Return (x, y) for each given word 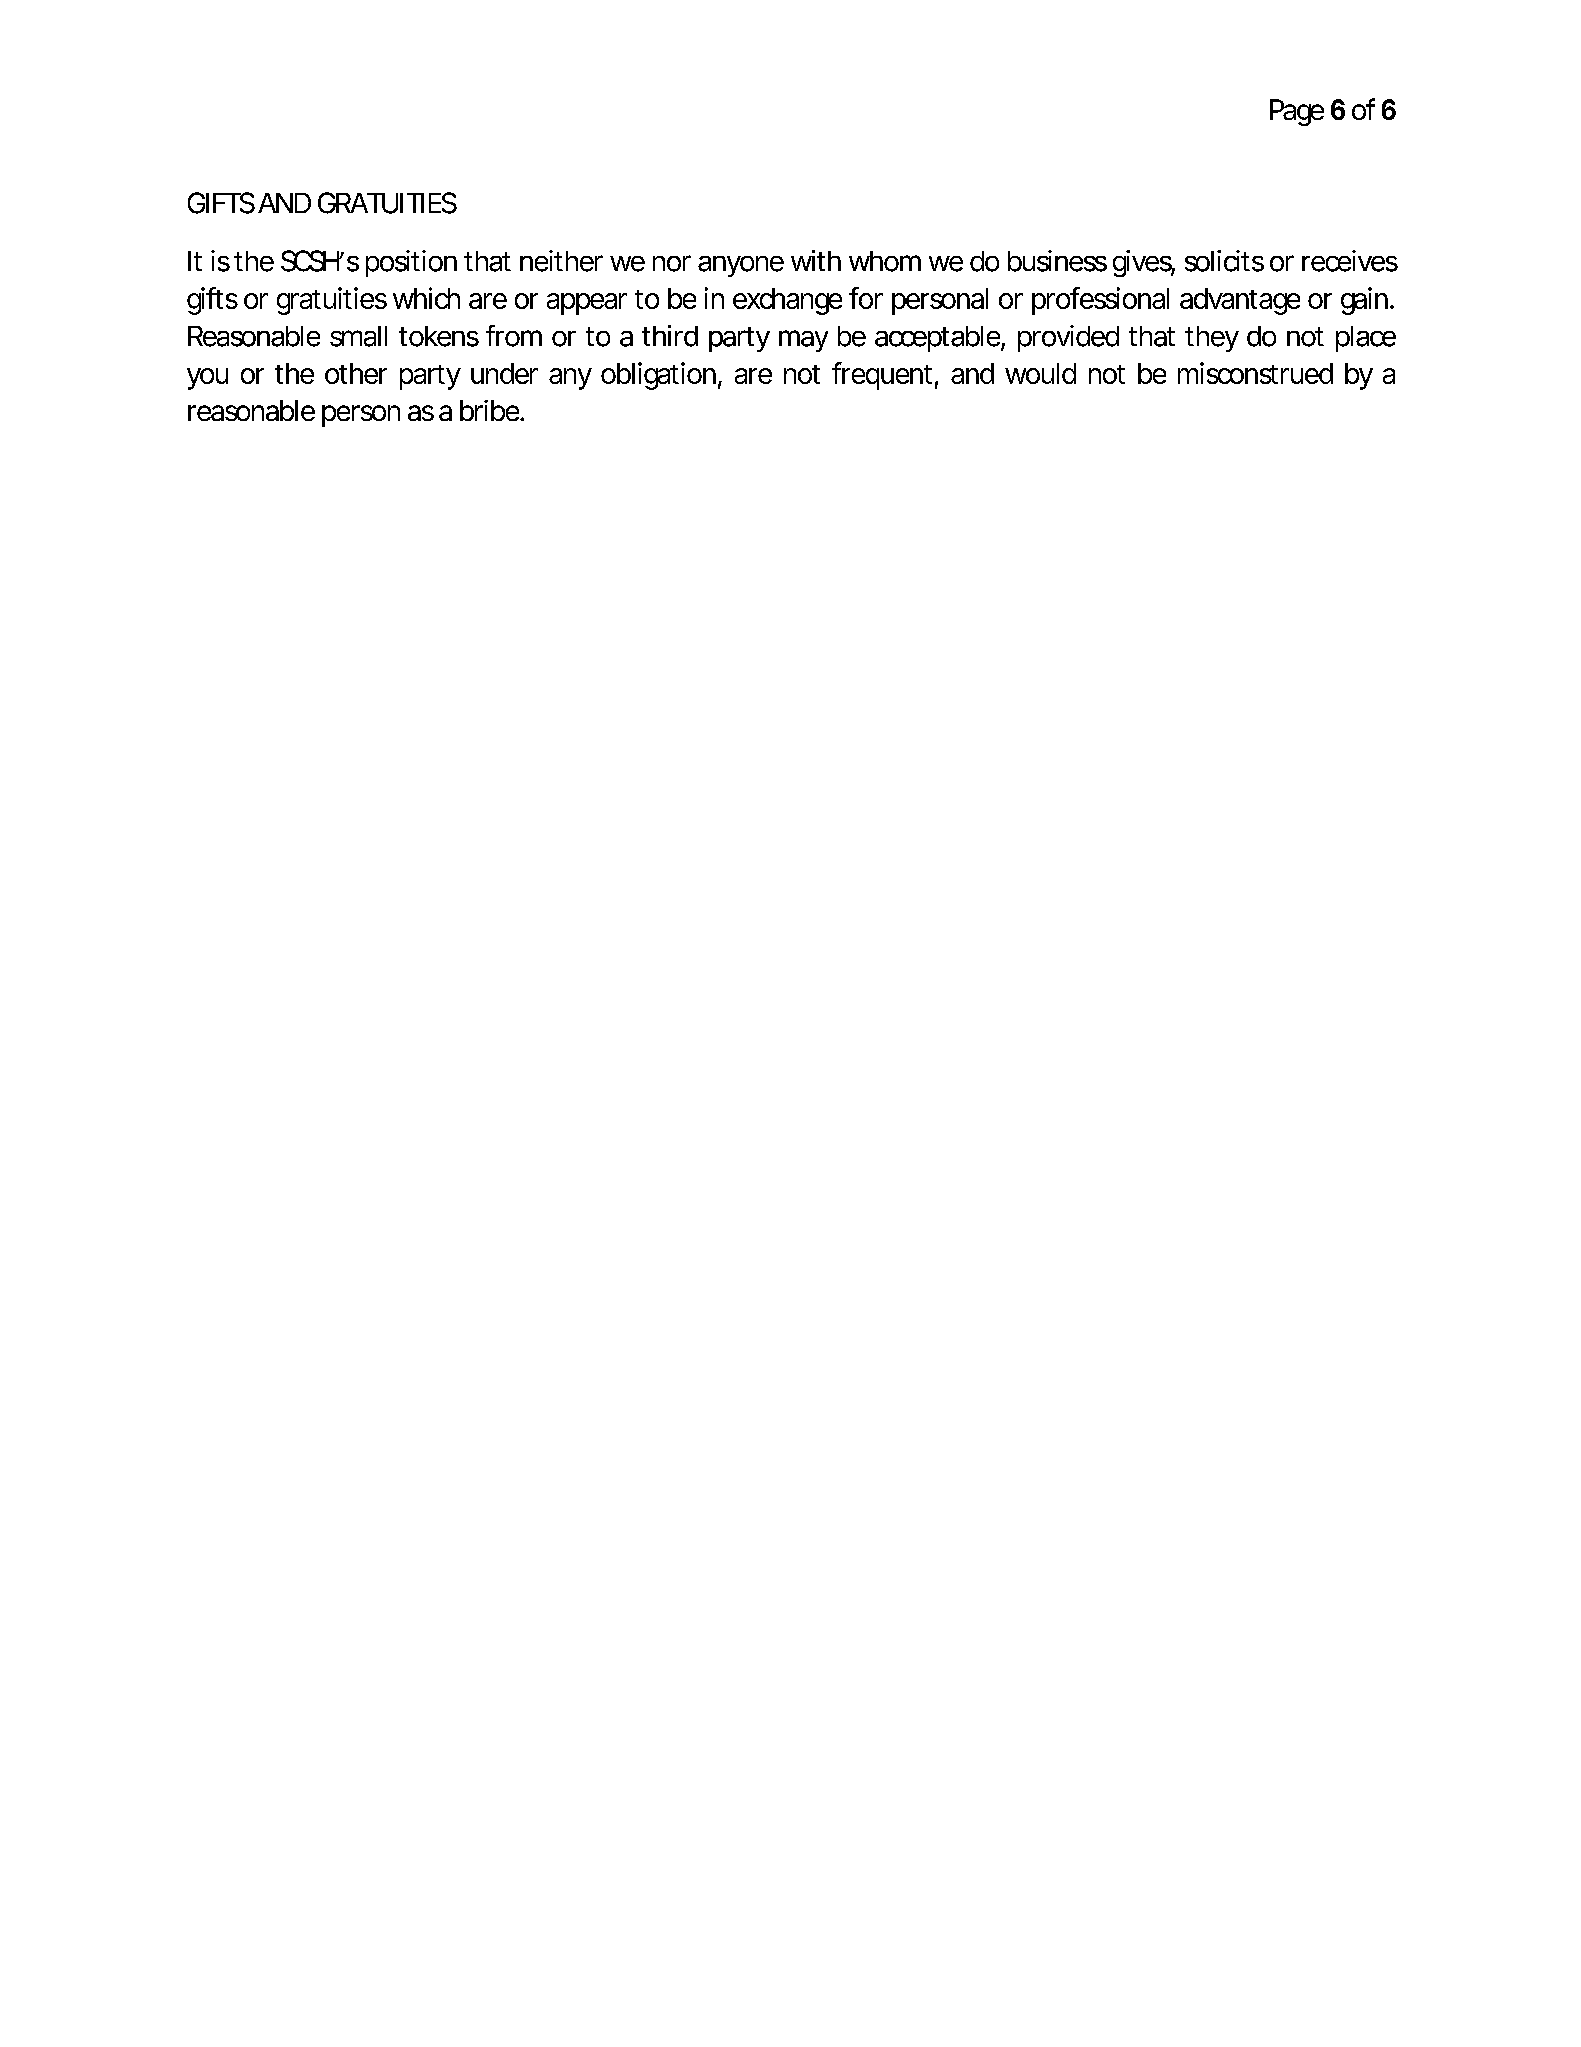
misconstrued (1255, 373)
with (816, 260)
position (411, 263)
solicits (1224, 261)
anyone (741, 266)
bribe (491, 410)
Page (1297, 112)
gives (1144, 263)
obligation (658, 376)
